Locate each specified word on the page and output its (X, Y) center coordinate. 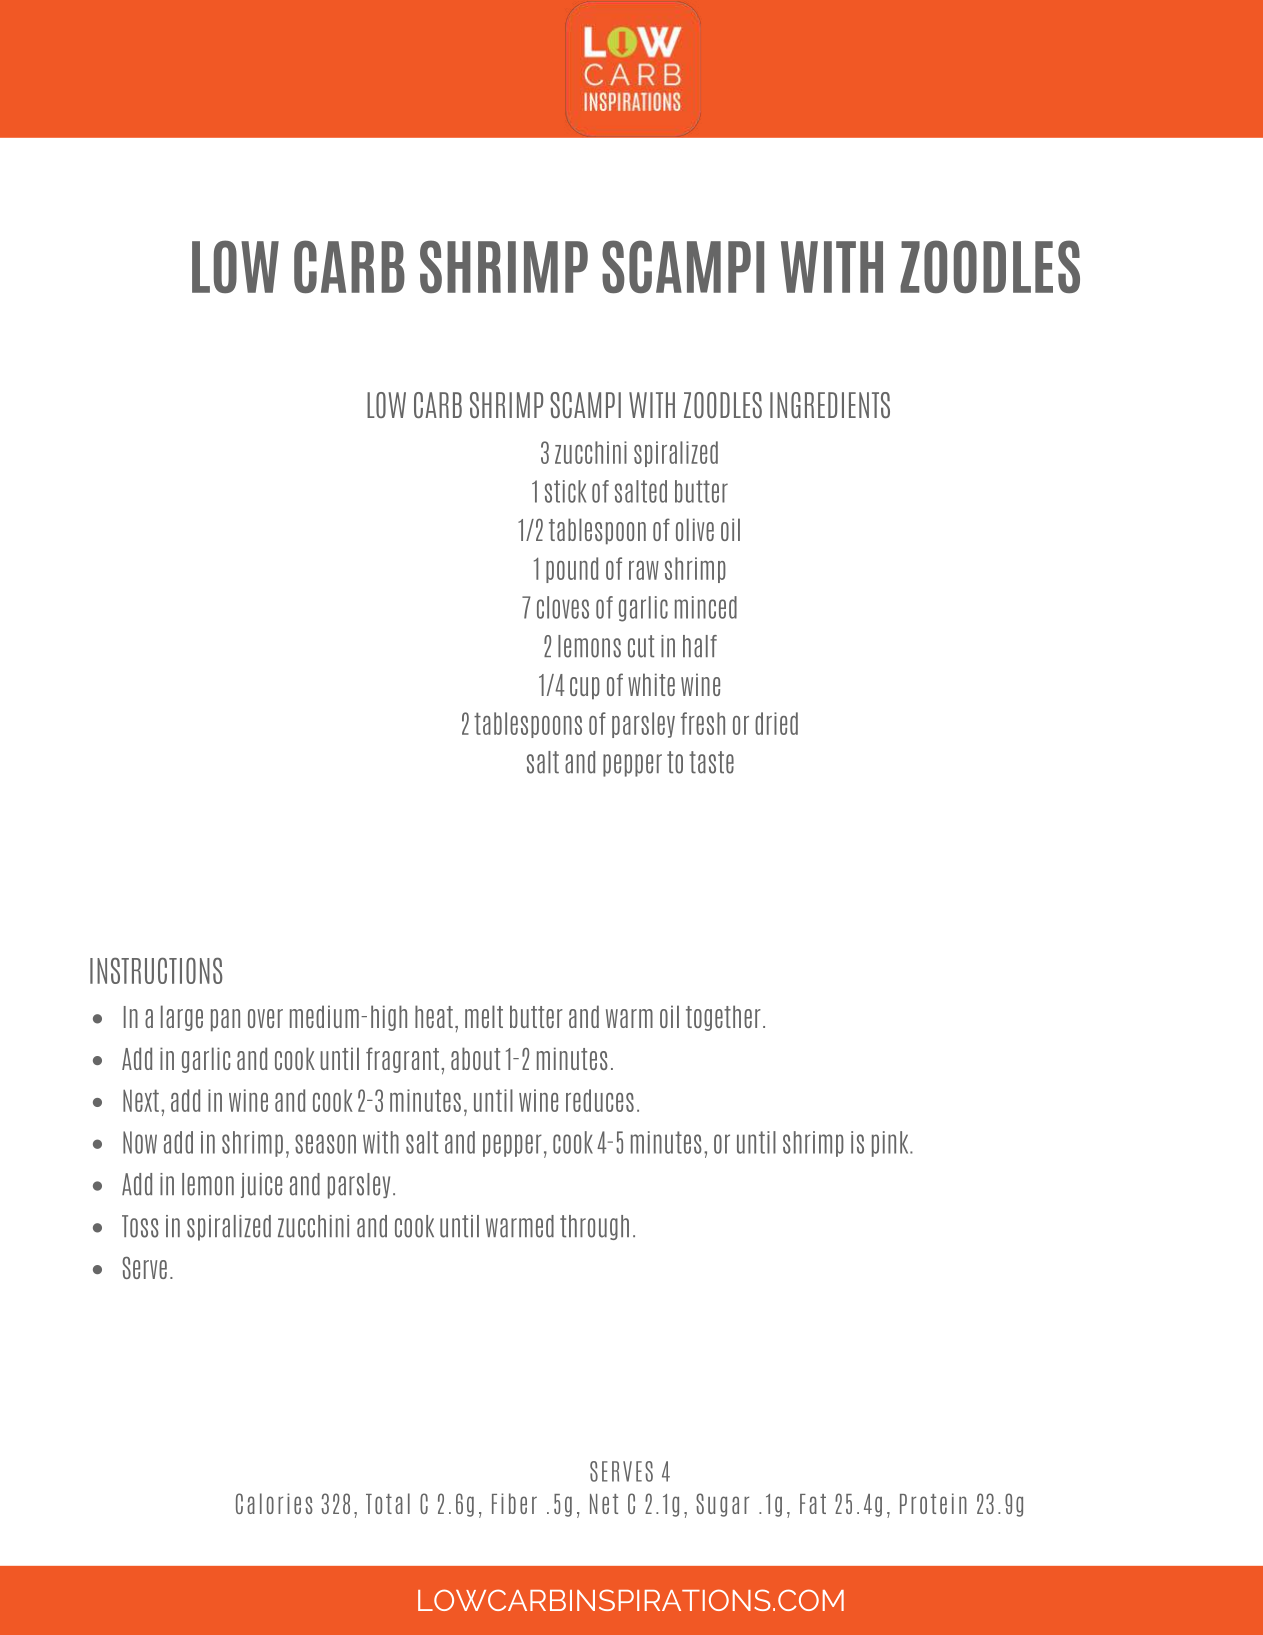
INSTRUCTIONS (156, 970)
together (723, 1018)
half (700, 646)
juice (261, 1185)
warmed (520, 1226)
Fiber (514, 1503)
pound (572, 570)
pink (891, 1144)
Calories (274, 1503)
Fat (813, 1504)
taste (711, 762)
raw (644, 570)
